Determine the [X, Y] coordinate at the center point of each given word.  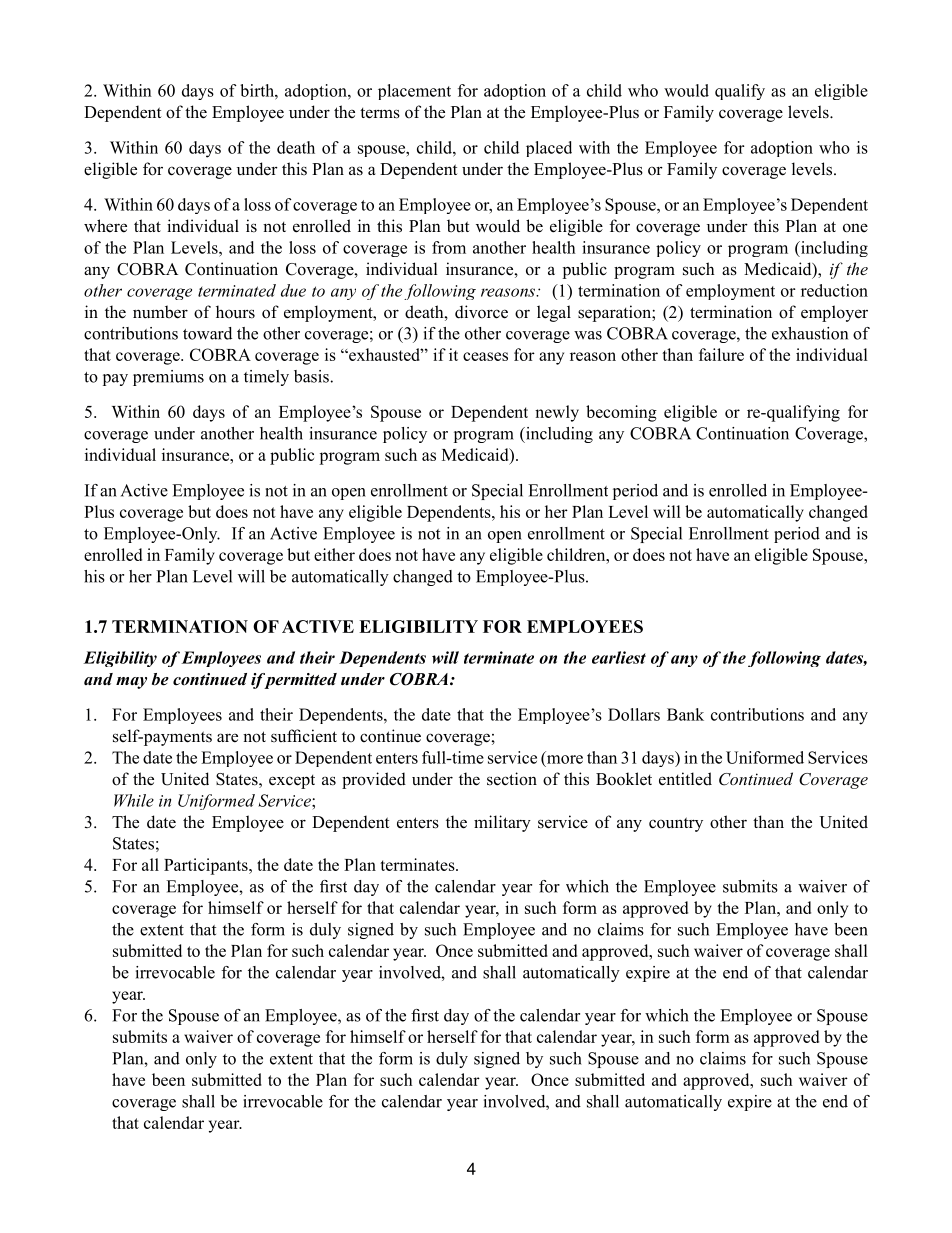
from [449, 247]
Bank [685, 714]
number [160, 312]
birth [258, 90]
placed [549, 149]
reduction [834, 290]
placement [414, 92]
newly [557, 413]
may [131, 683]
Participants [207, 866]
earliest [619, 657]
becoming [621, 413]
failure [721, 354]
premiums [168, 378]
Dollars [634, 714]
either [334, 554]
